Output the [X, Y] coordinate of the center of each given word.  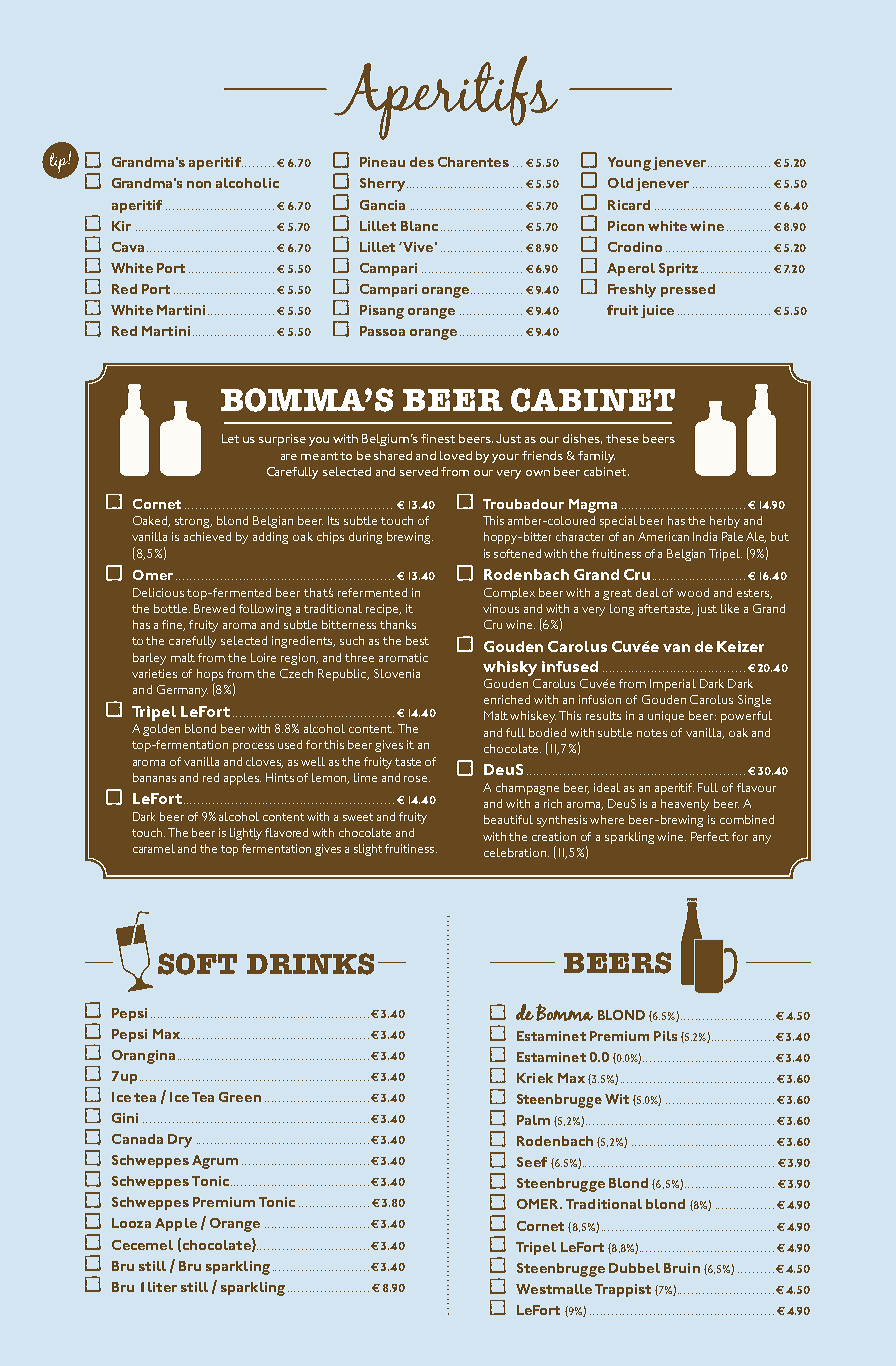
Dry [180, 1141]
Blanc [419, 226]
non [199, 184]
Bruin [682, 1268]
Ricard [629, 205]
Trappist [623, 1290]
